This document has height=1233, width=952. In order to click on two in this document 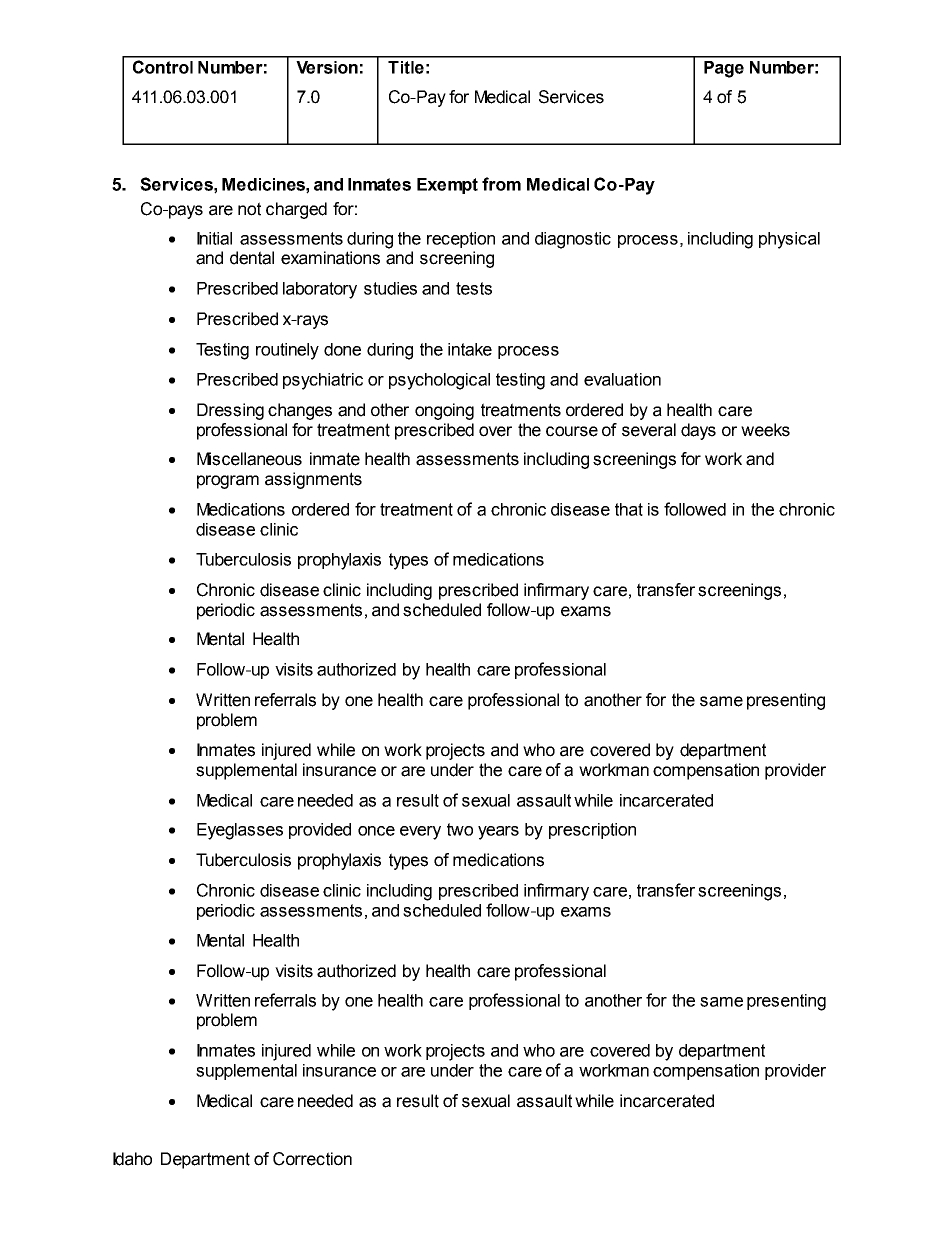, I will do `click(460, 829)`.
